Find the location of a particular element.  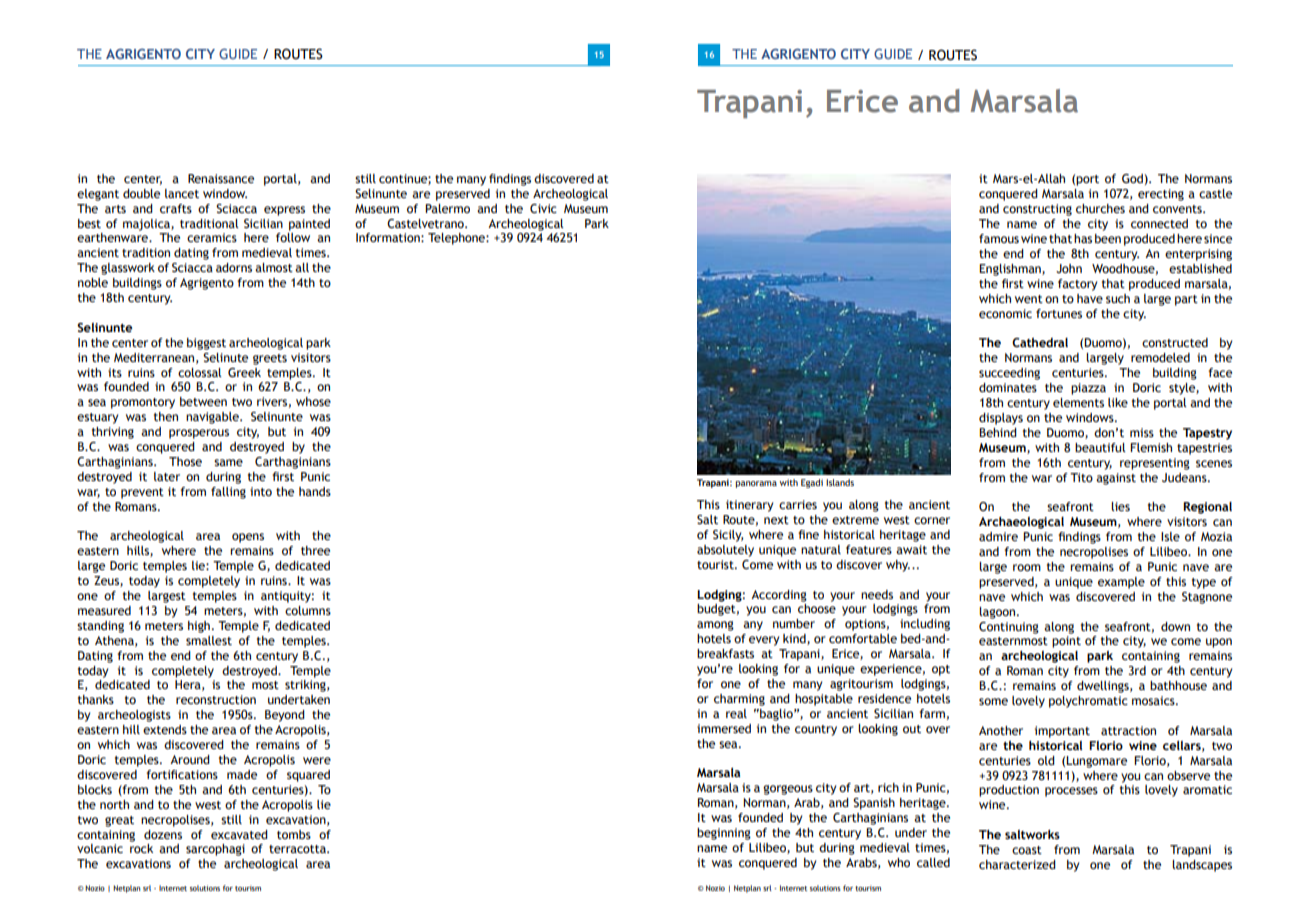

charming is located at coordinates (739, 700).
